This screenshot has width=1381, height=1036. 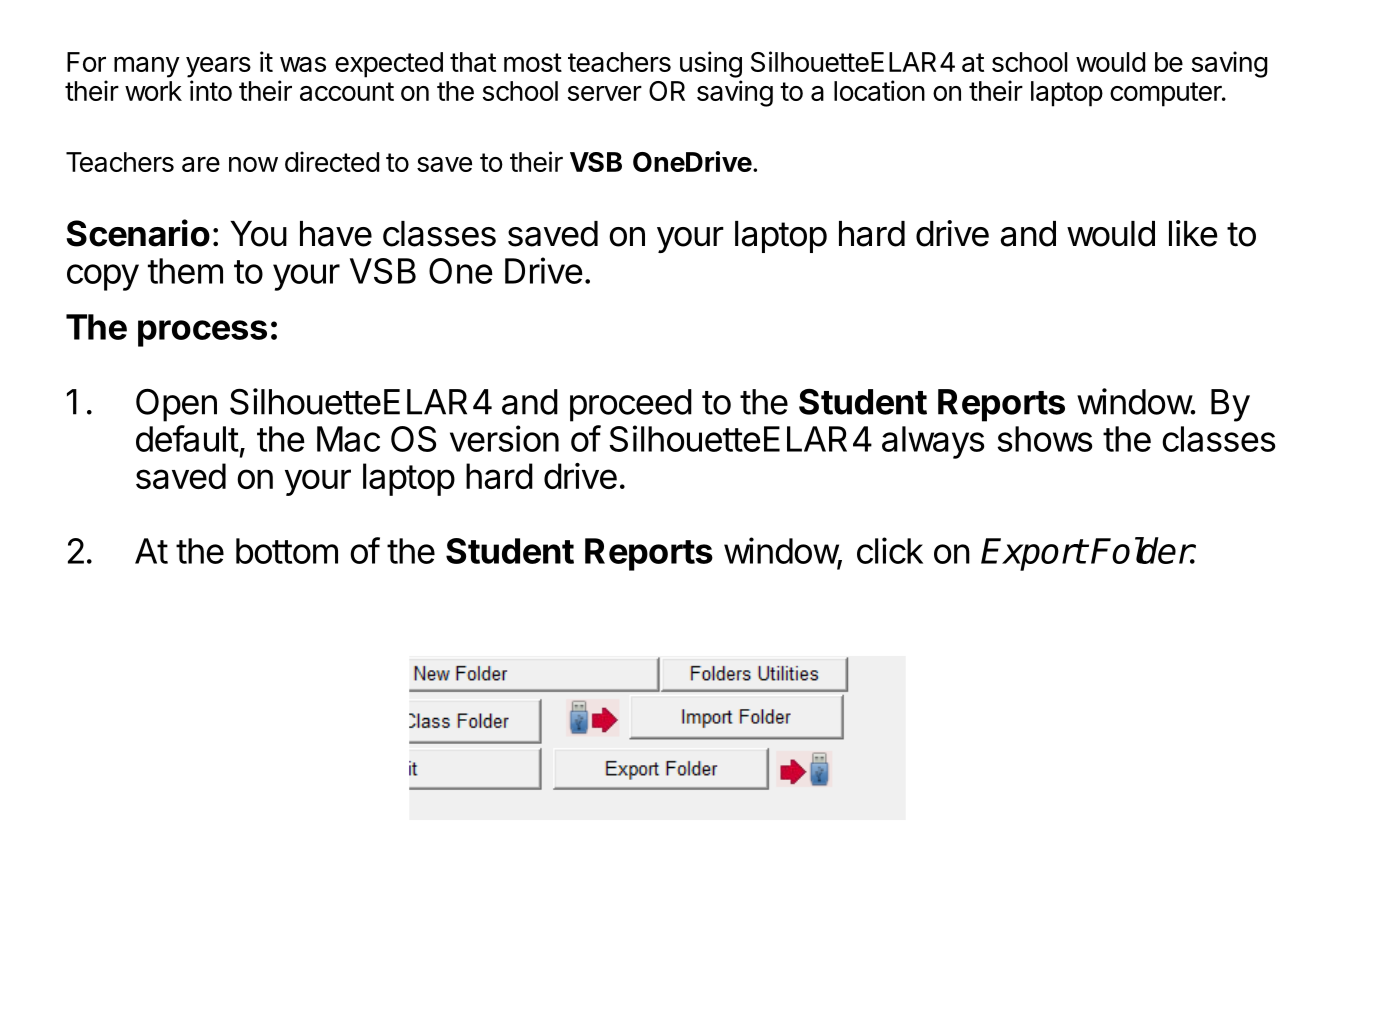 What do you see at coordinates (336, 234) in the screenshot?
I see `have` at bounding box center [336, 234].
